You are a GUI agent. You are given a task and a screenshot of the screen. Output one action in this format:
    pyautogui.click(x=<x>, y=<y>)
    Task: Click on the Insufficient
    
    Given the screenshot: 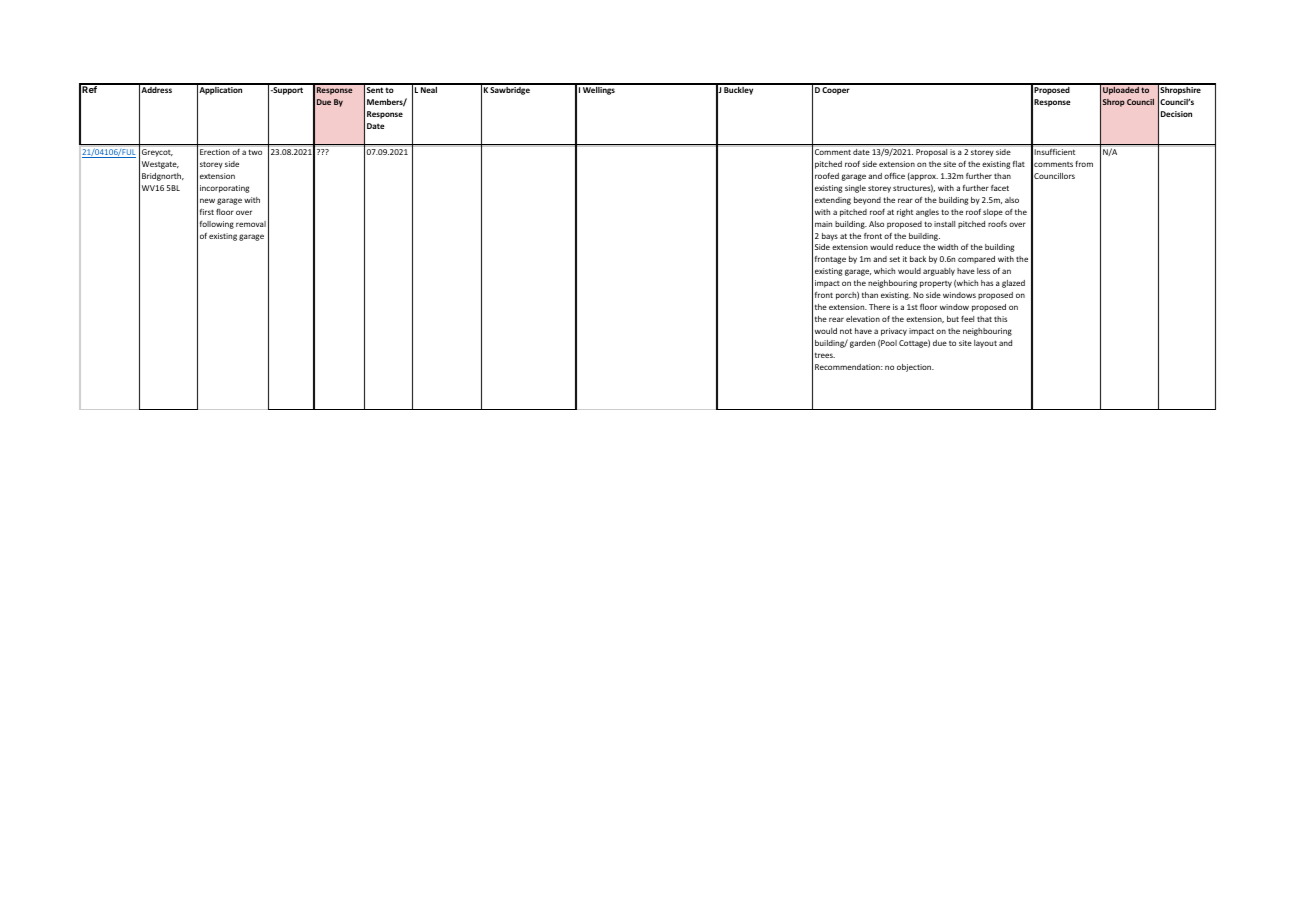 What is the action you would take?
    pyautogui.click(x=1055, y=152)
